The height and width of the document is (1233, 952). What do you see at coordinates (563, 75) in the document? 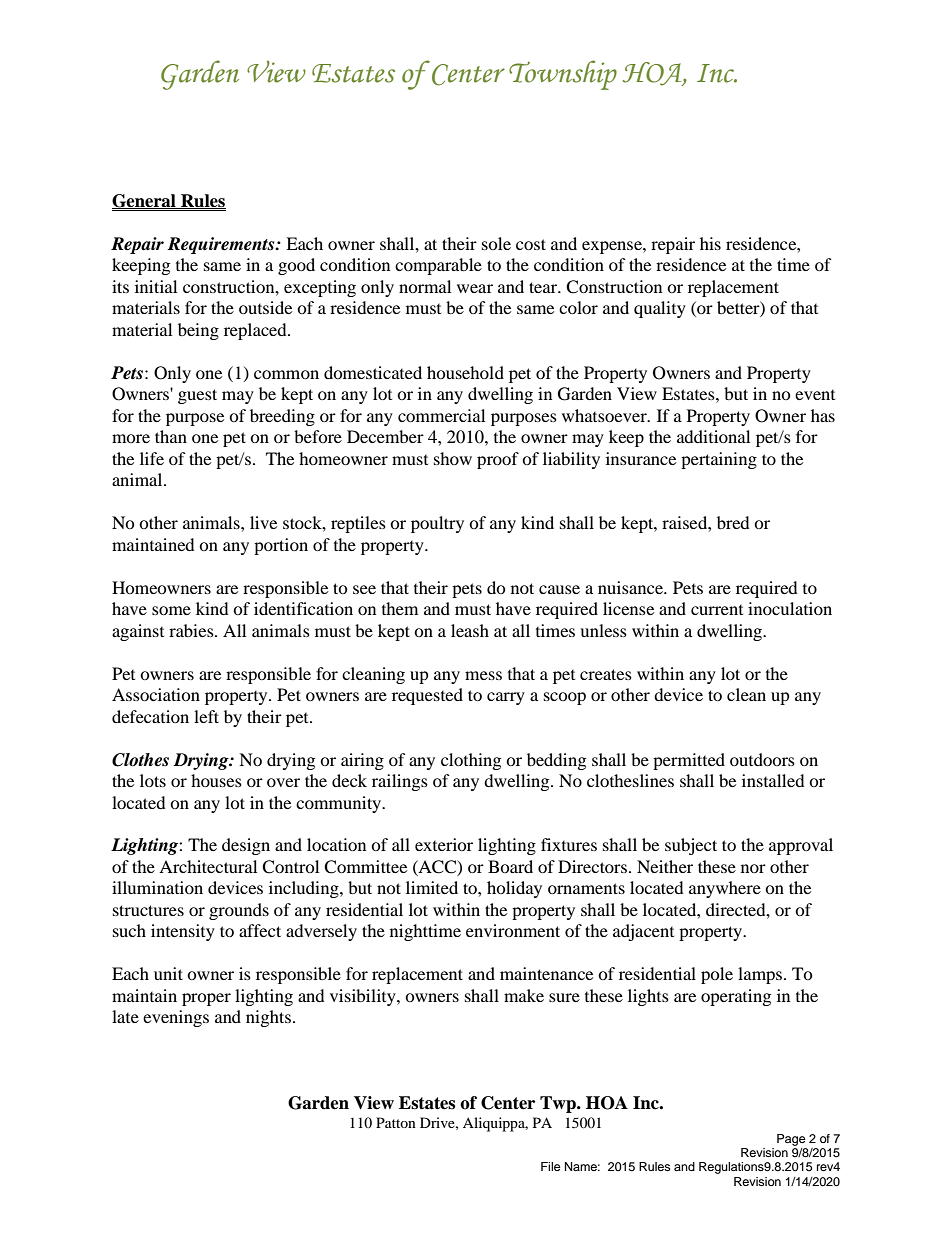
I see `Township` at bounding box center [563, 75].
